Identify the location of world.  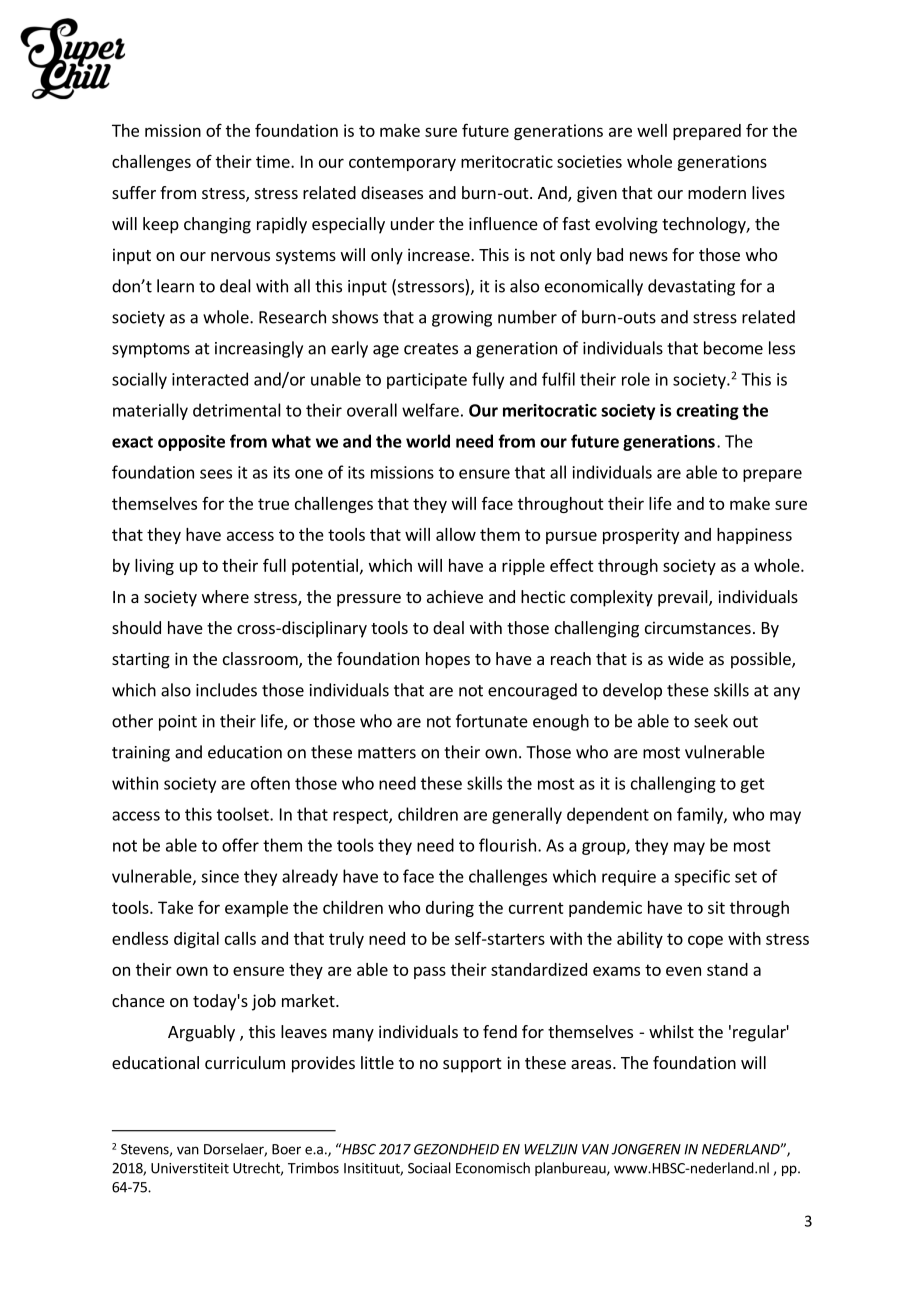
(428, 441).
